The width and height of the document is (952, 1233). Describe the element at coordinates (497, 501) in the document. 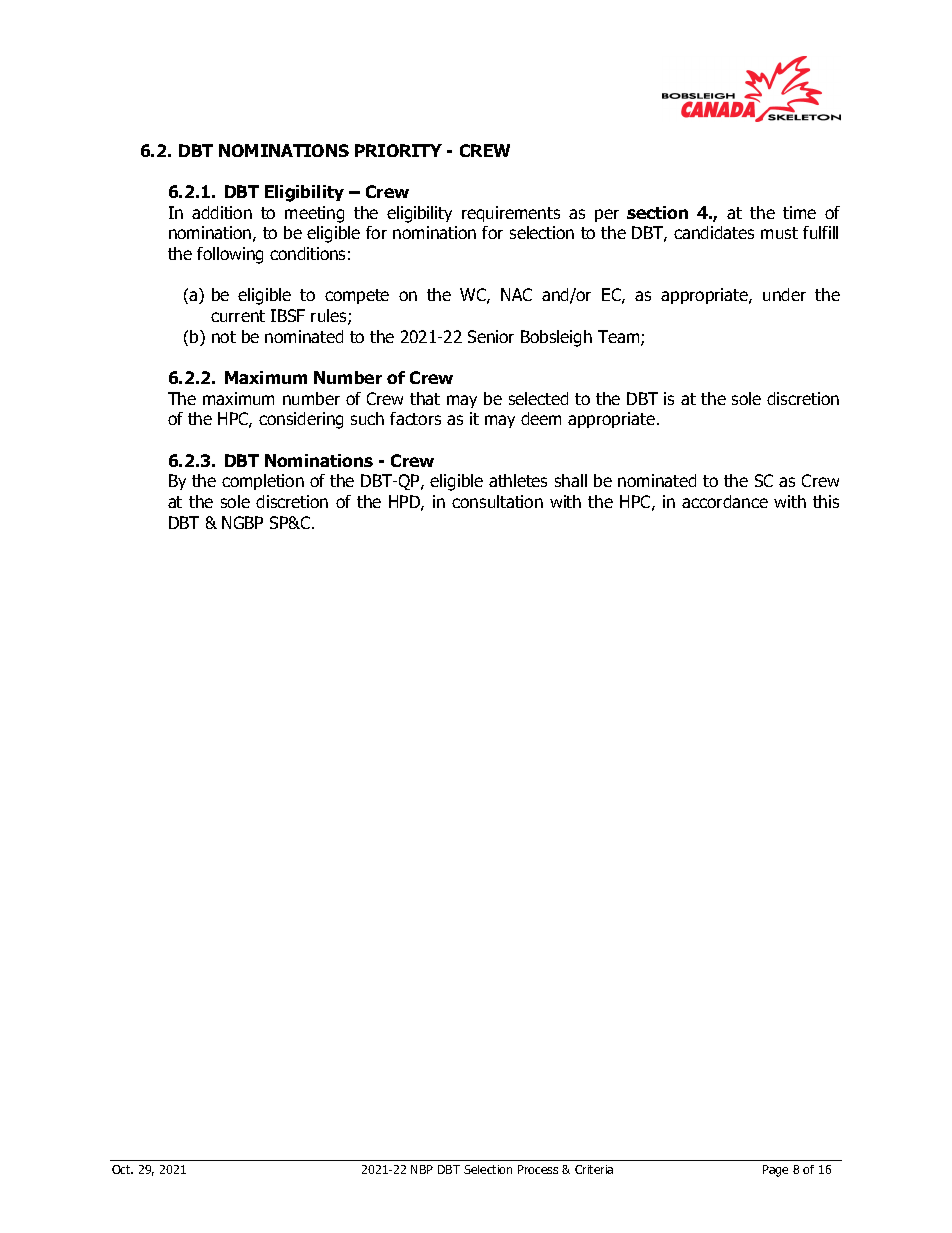

I see `consultation` at that location.
